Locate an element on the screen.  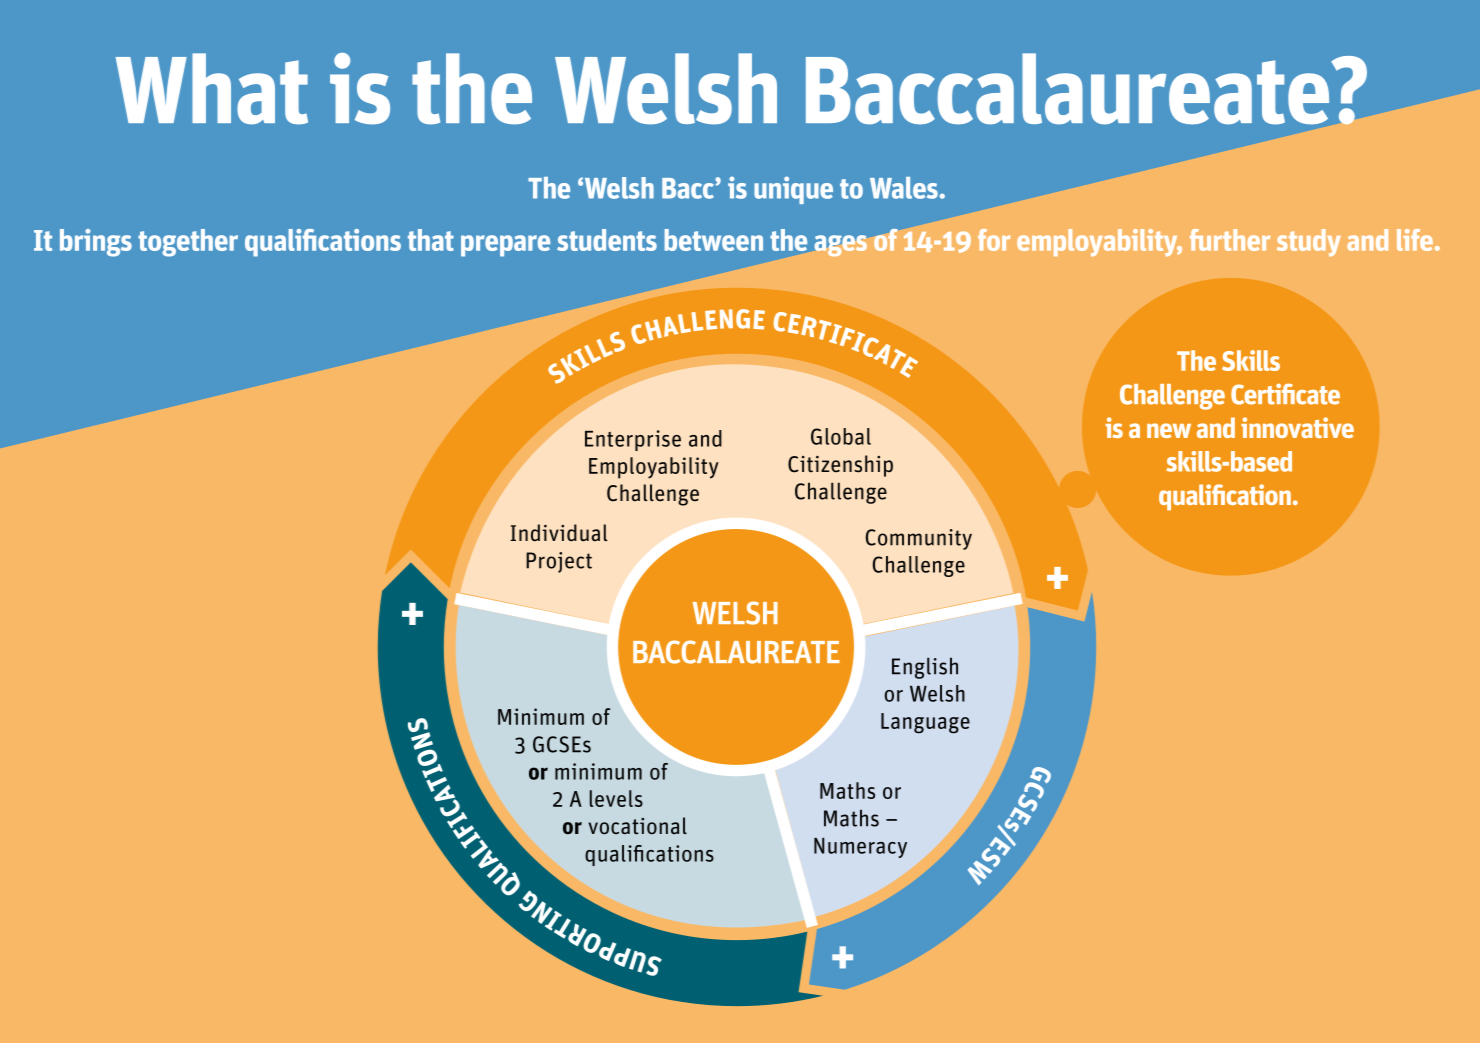
unique is located at coordinates (793, 190).
